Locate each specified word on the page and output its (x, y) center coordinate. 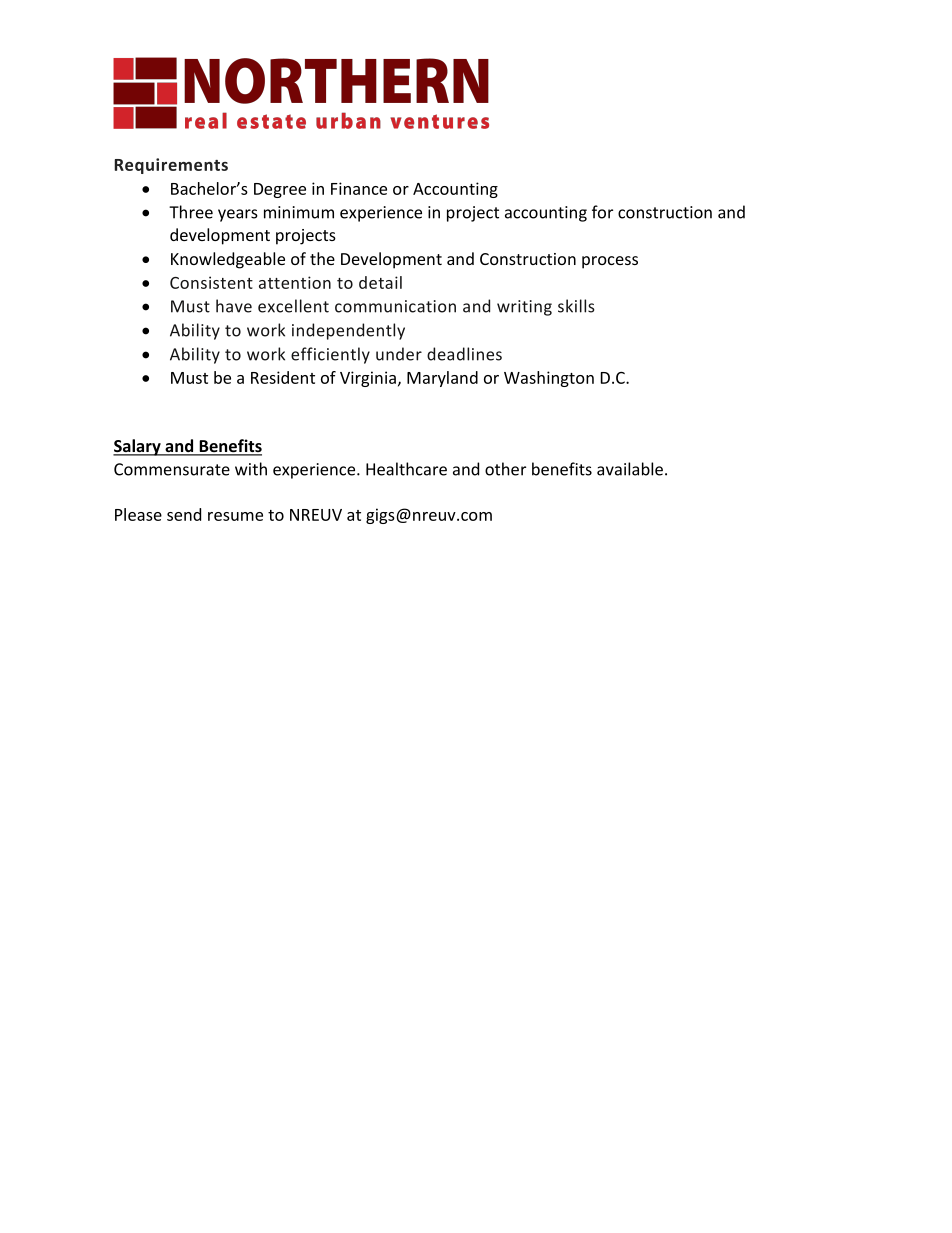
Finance (359, 188)
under (399, 354)
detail (380, 282)
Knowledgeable (228, 260)
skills (576, 306)
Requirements (171, 166)
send (184, 514)
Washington (549, 379)
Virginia (368, 379)
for (602, 212)
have (234, 306)
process (610, 262)
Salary (138, 447)
